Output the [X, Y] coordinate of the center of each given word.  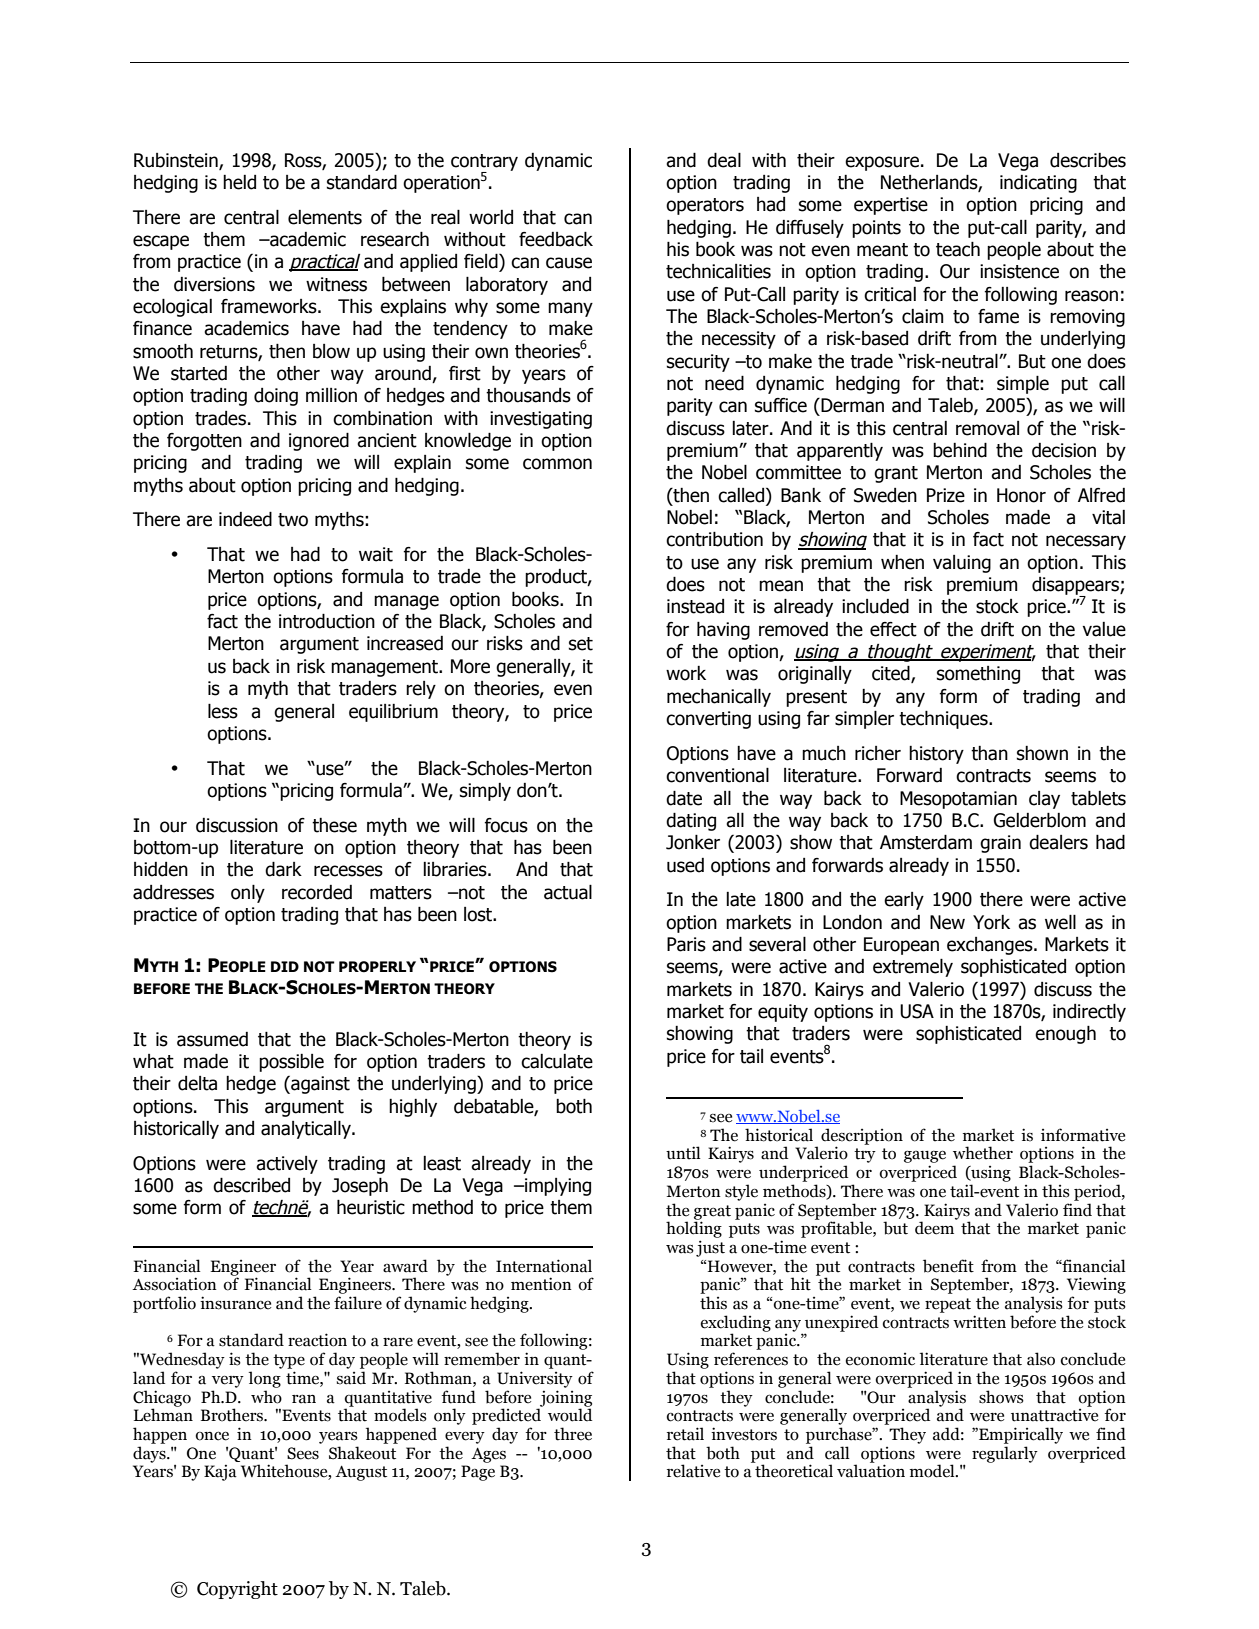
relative [693, 1471]
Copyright [237, 1590]
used [685, 865]
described [251, 1185]
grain [1000, 844]
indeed [245, 519]
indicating [1038, 184]
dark [283, 869]
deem [936, 1227]
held [239, 182]
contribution [714, 539]
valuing [962, 564]
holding [694, 1228]
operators [705, 206]
